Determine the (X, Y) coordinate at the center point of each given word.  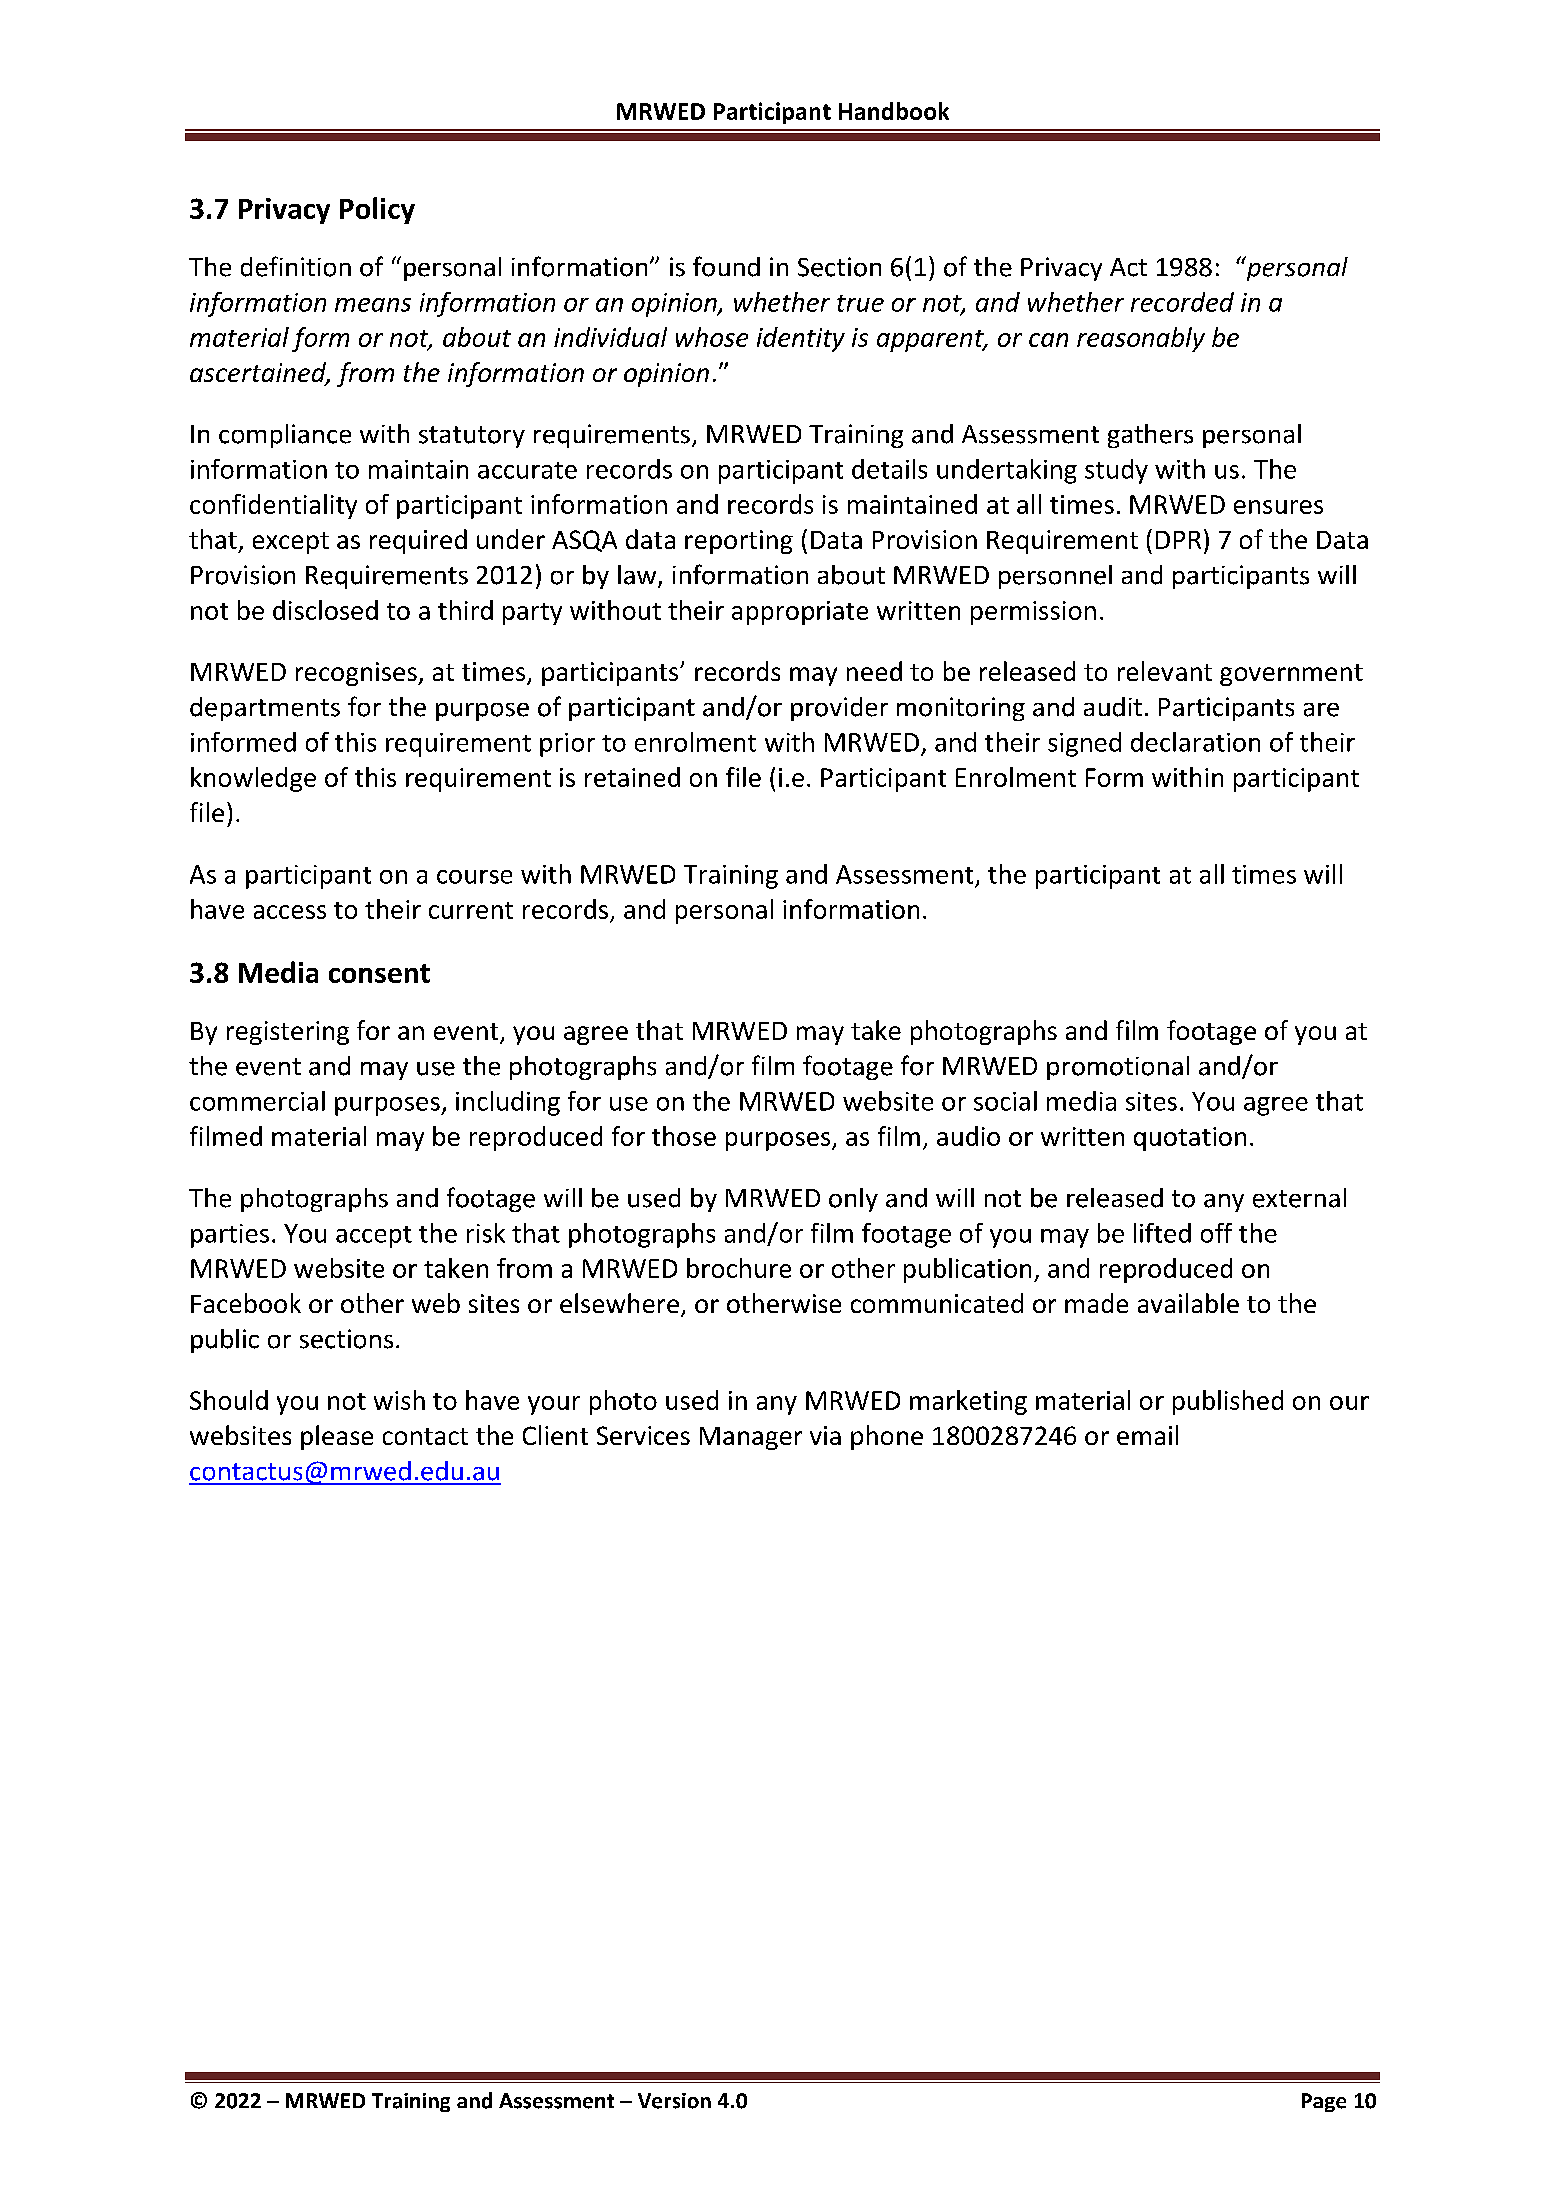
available (1188, 1303)
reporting (739, 542)
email (1147, 1435)
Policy (377, 210)
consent (379, 973)
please (337, 1437)
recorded (1182, 302)
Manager (751, 1438)
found (726, 266)
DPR (1178, 540)
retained (632, 777)
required (418, 541)
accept (374, 1237)
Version (674, 2101)
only (853, 1200)
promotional (1118, 1068)
